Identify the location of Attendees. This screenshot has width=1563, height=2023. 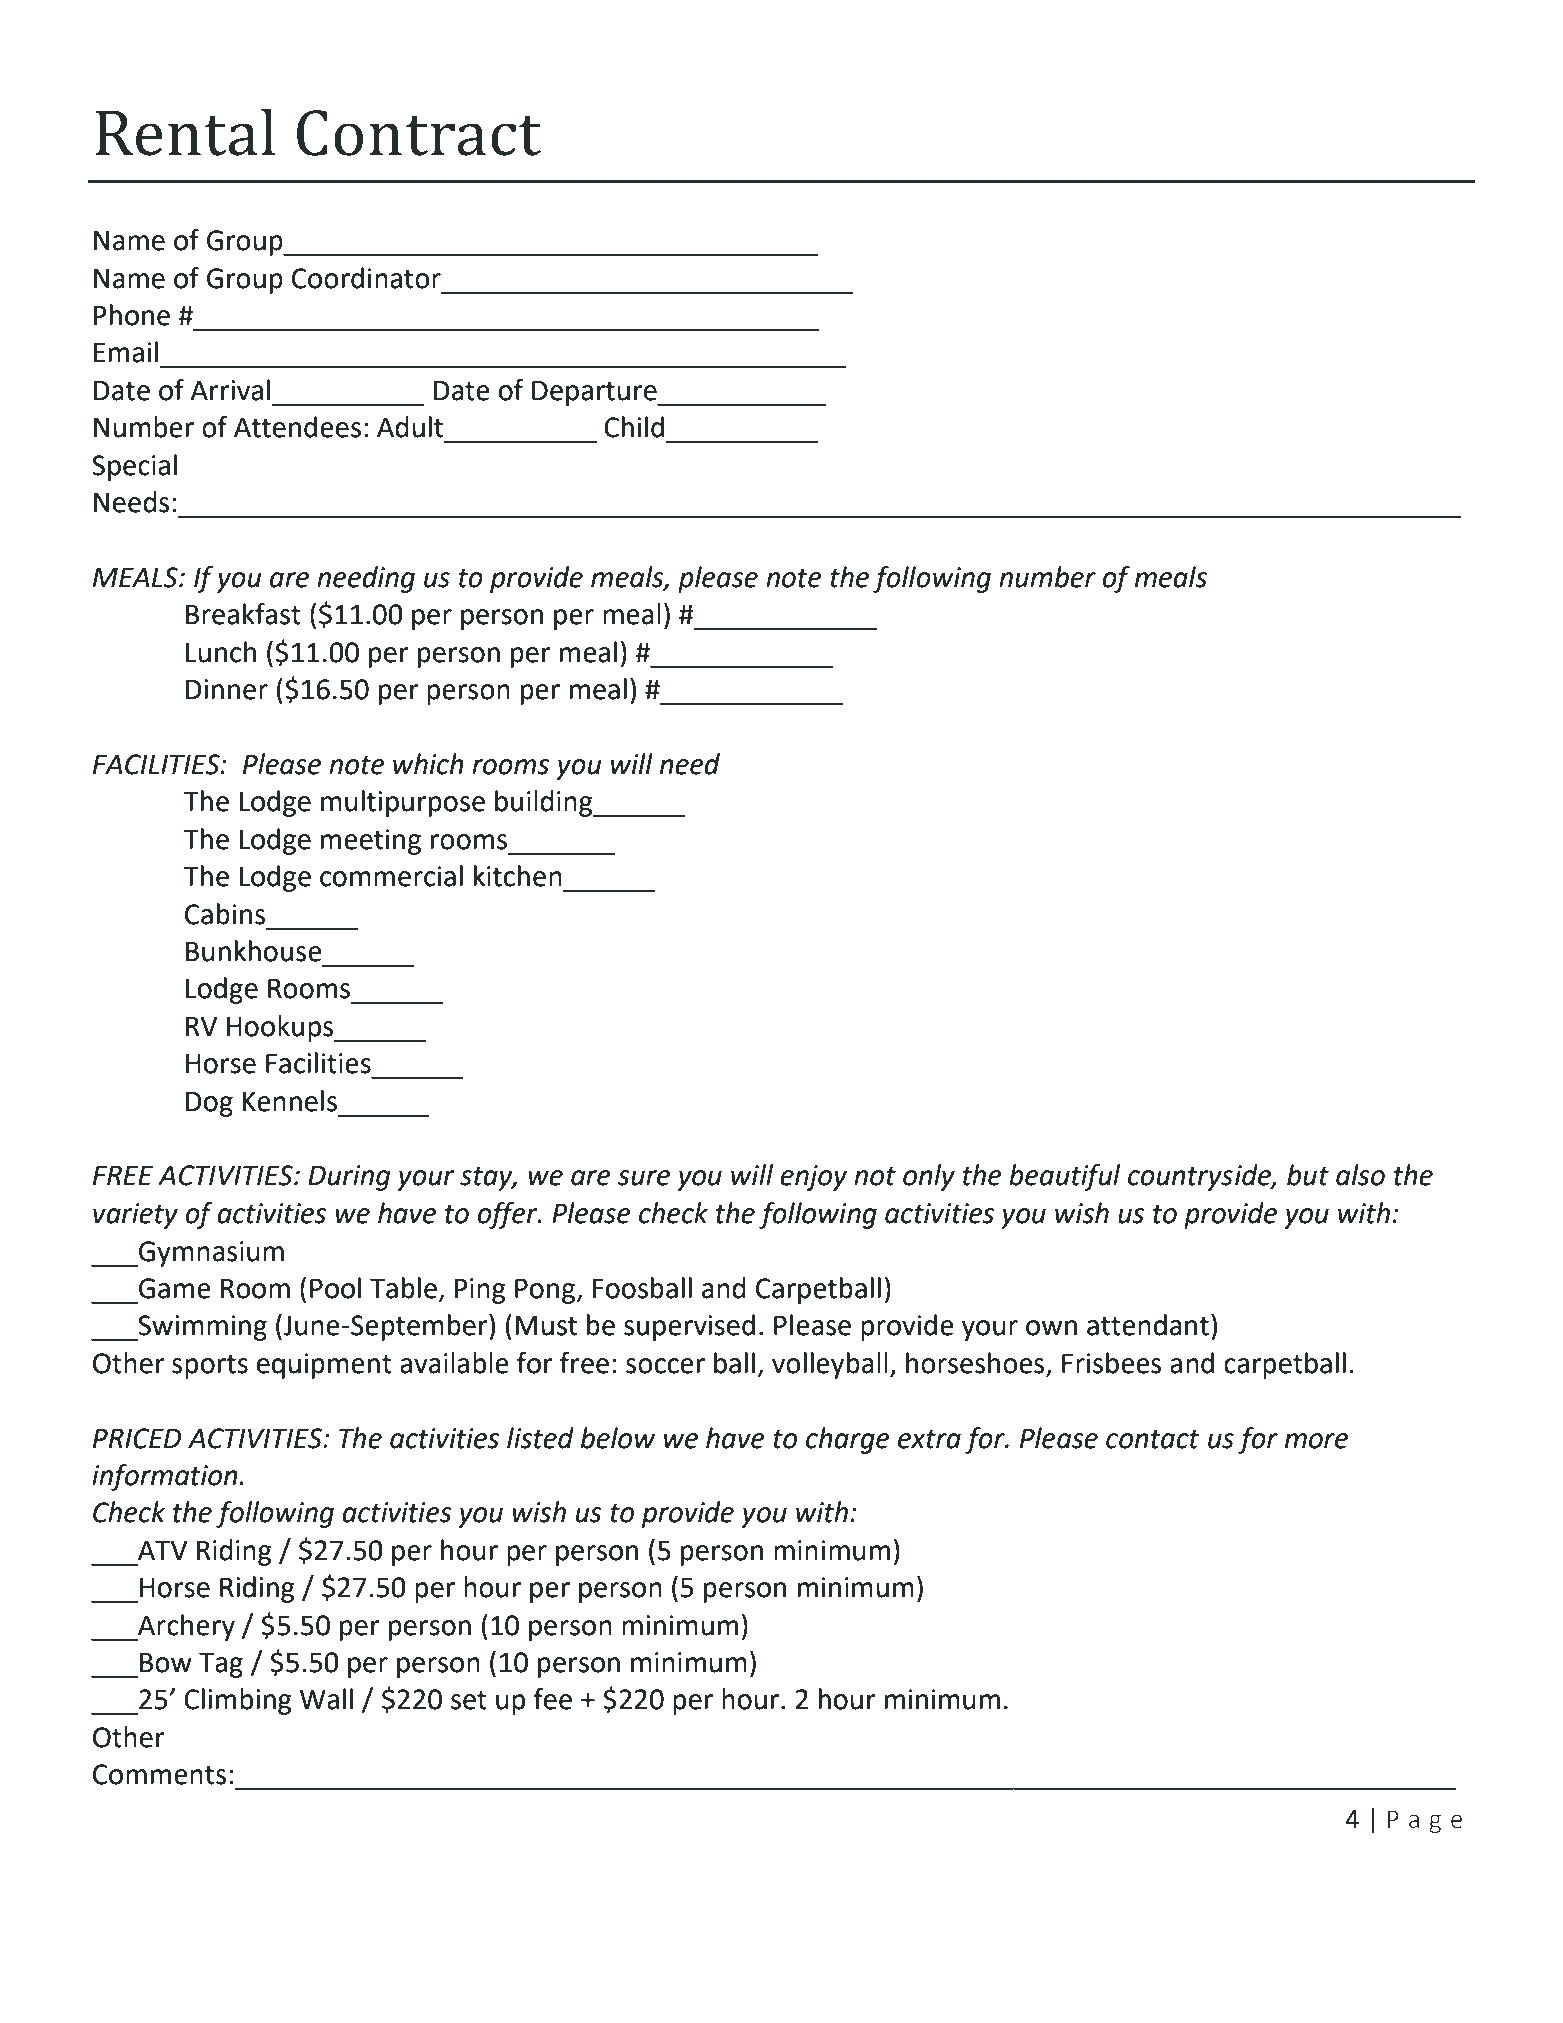
(297, 427).
